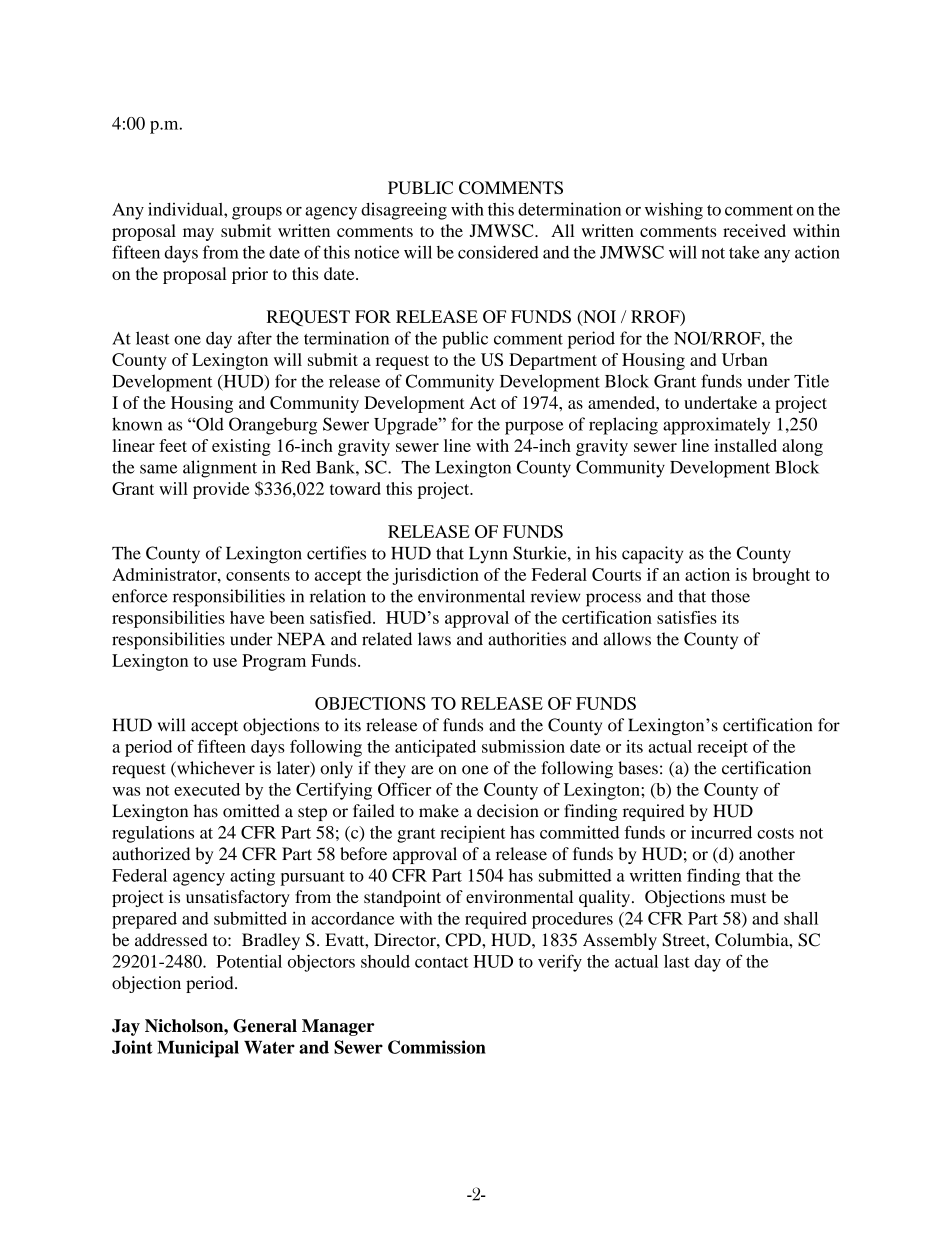  What do you see at coordinates (247, 617) in the screenshot?
I see `have` at bounding box center [247, 617].
